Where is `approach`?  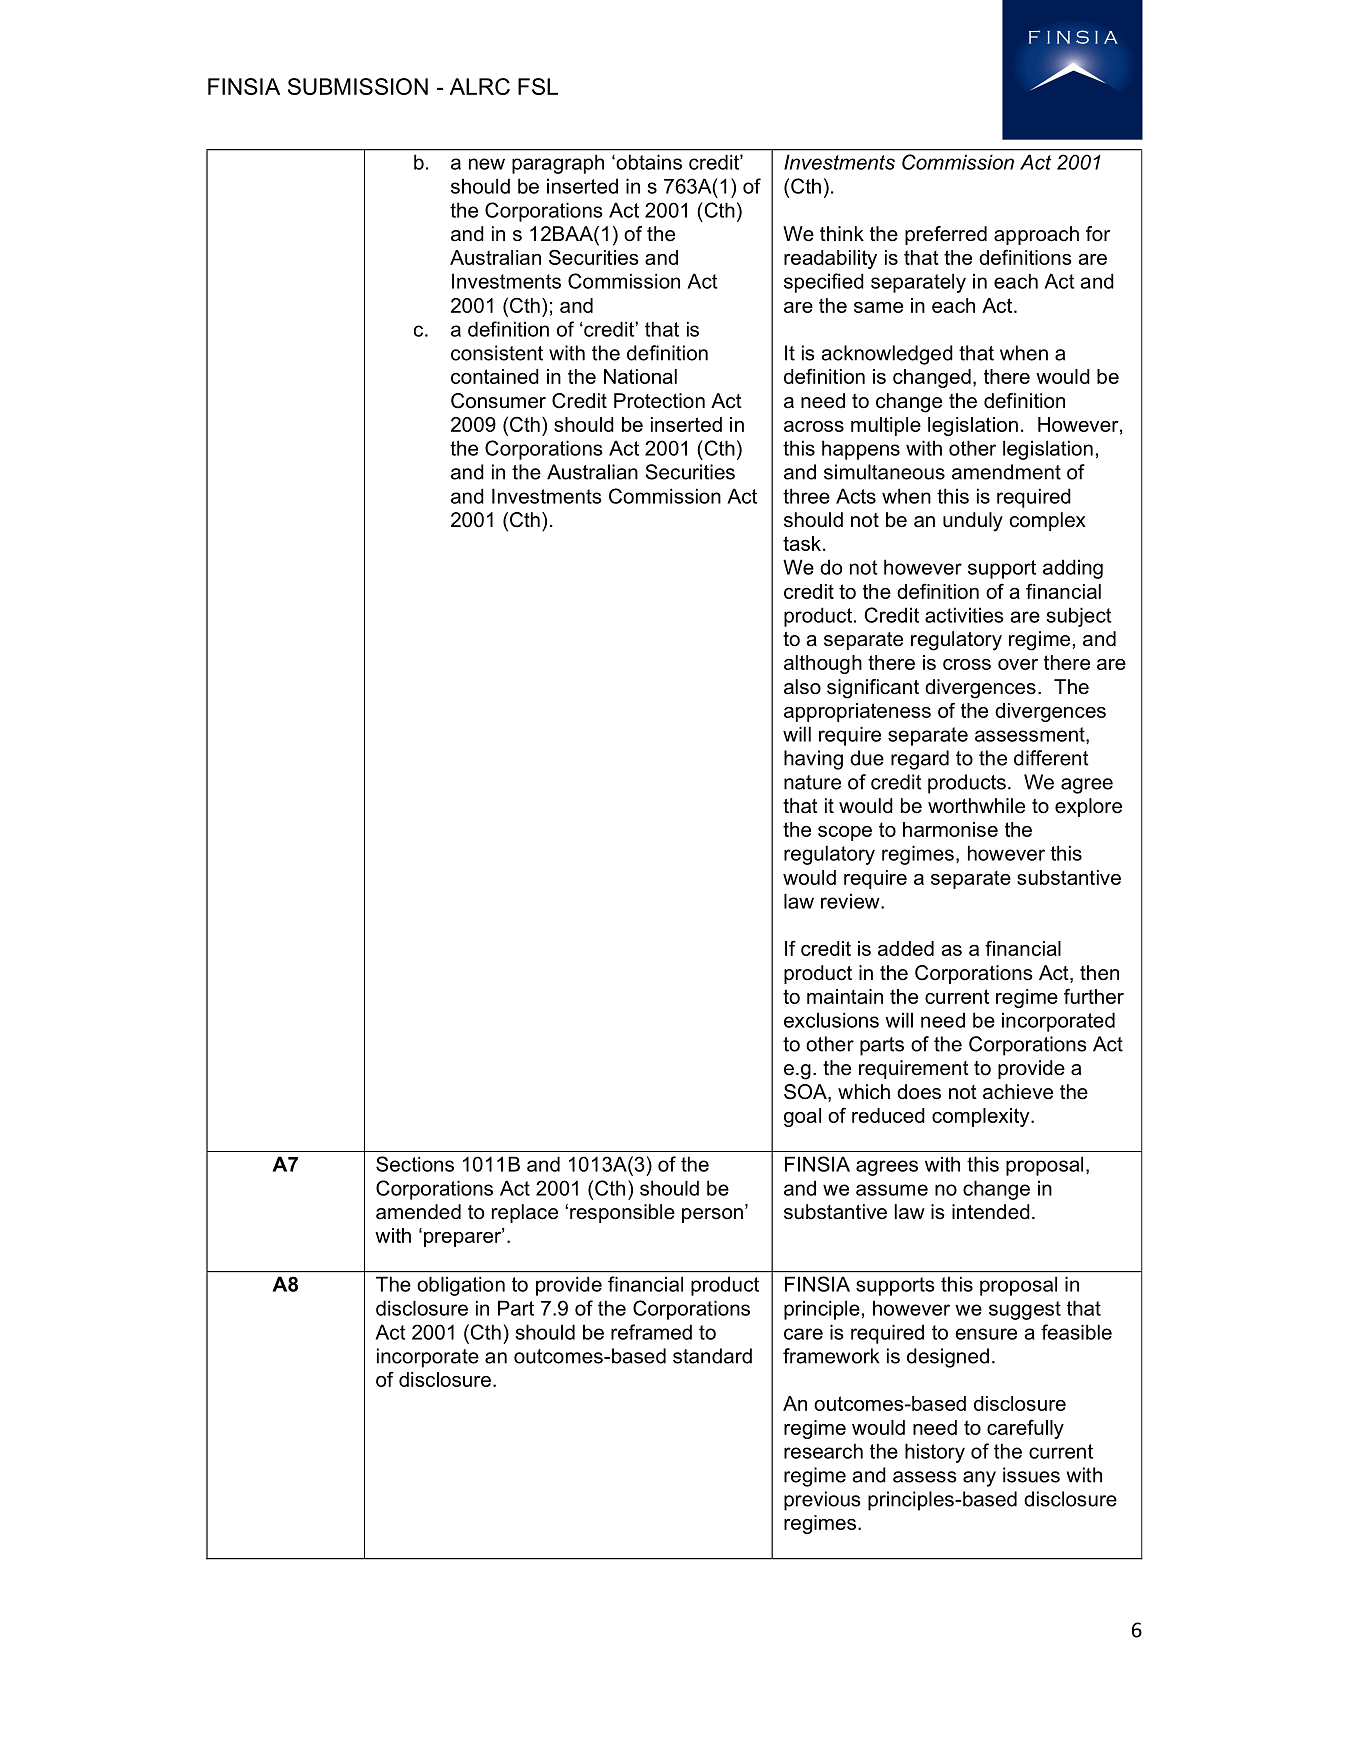
approach is located at coordinates (1036, 235).
